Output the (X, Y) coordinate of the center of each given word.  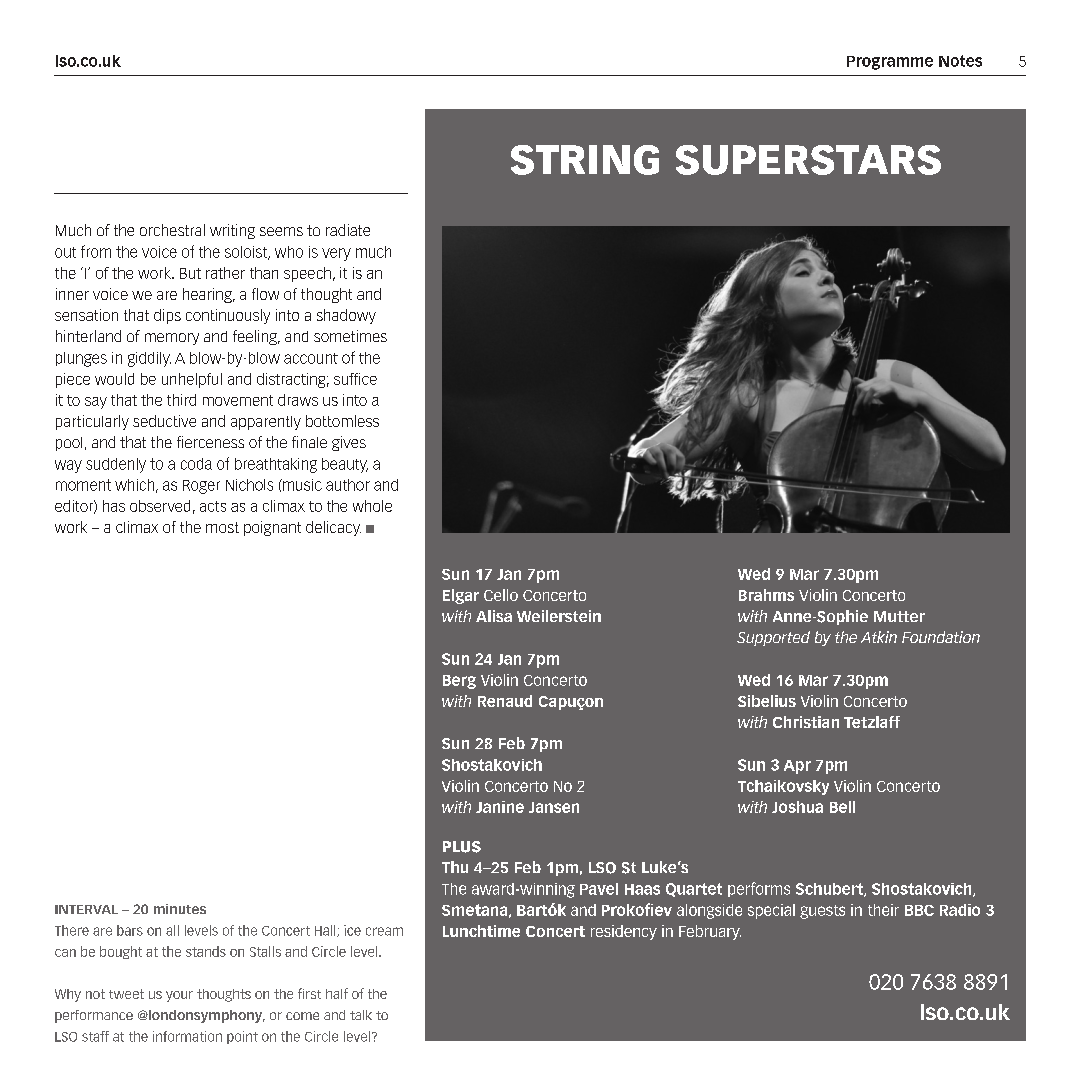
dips (167, 316)
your (179, 996)
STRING (585, 160)
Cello (501, 595)
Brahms (766, 595)
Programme (890, 63)
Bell (842, 807)
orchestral (172, 230)
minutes (180, 909)
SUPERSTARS (808, 160)
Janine (500, 807)
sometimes (350, 336)
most (222, 527)
